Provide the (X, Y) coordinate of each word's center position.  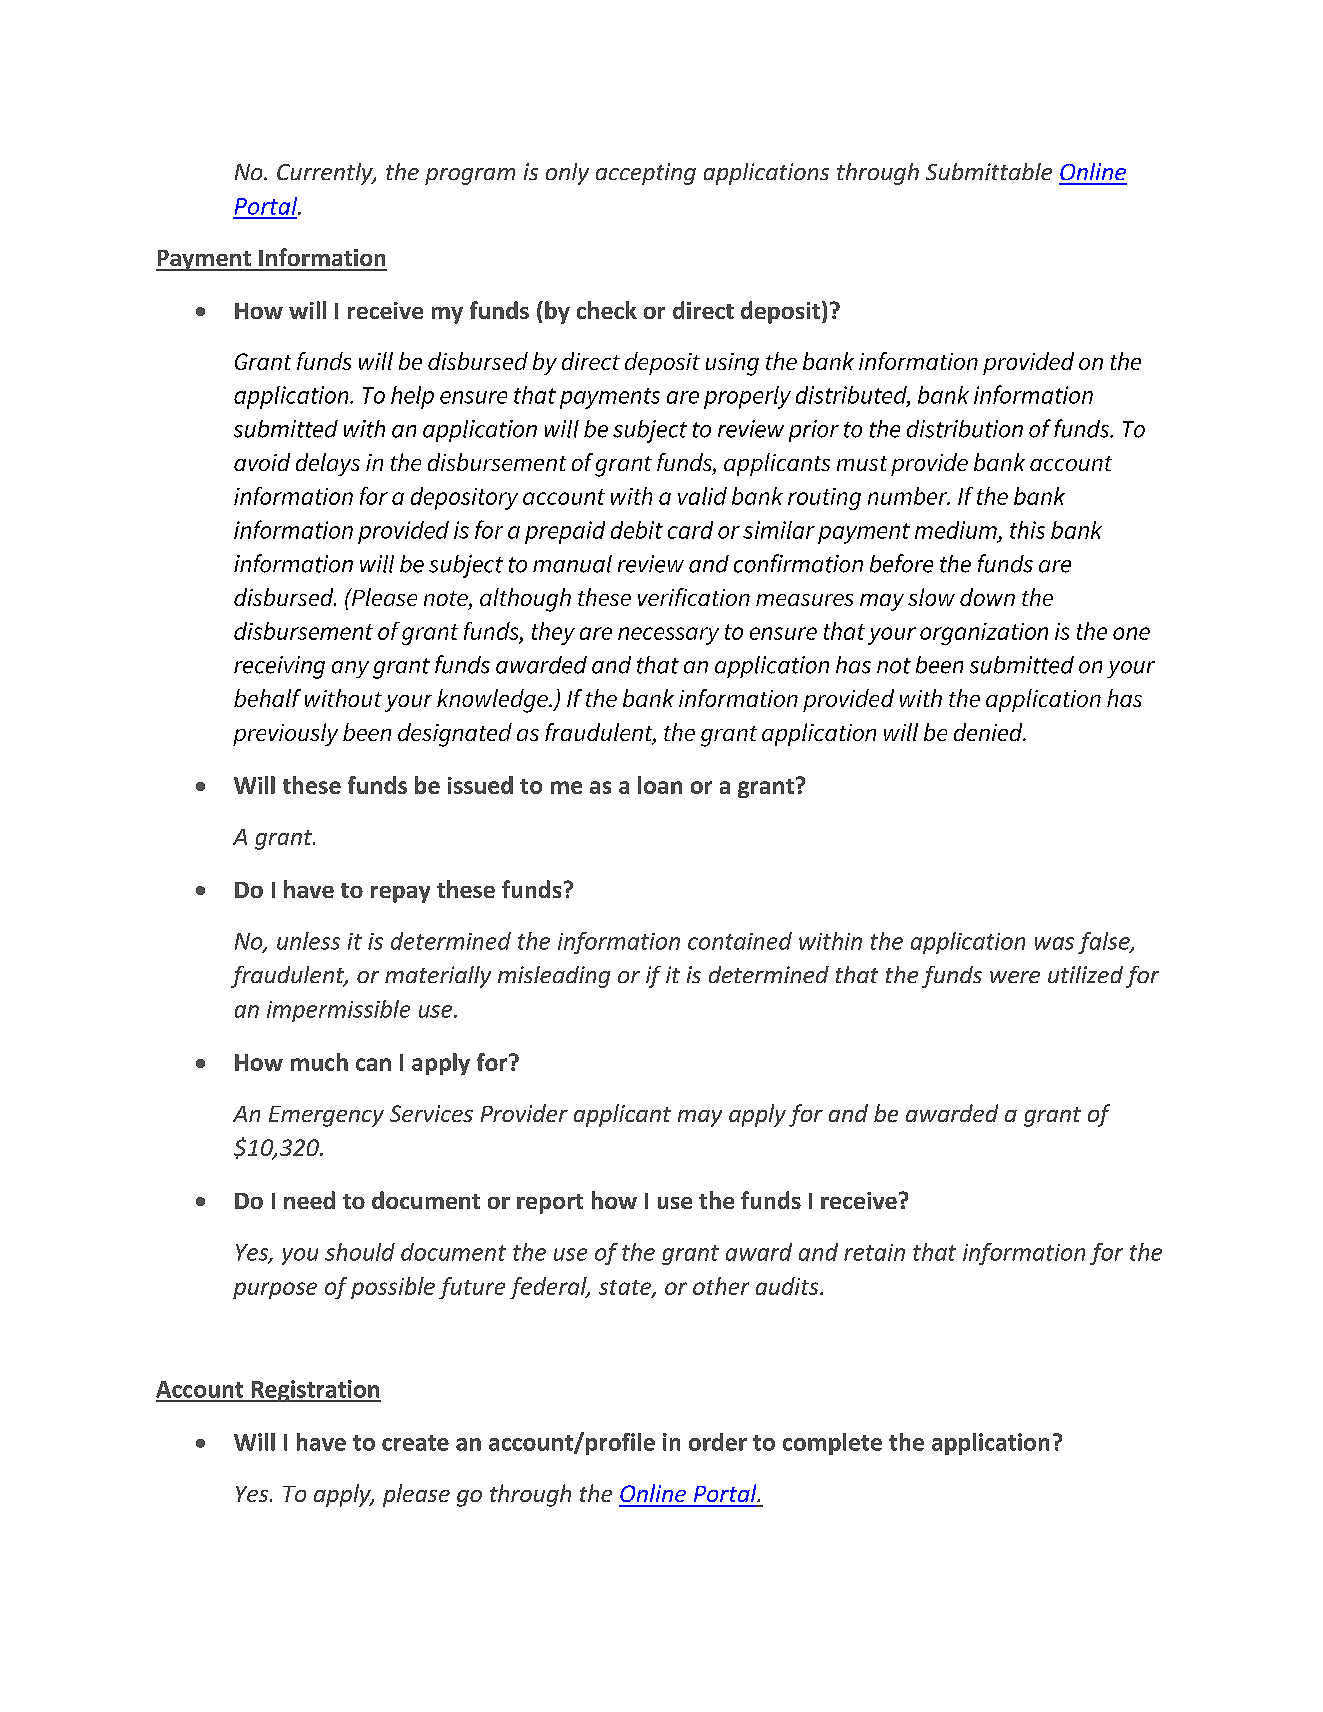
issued (480, 785)
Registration (315, 1391)
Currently (326, 174)
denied (989, 732)
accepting (646, 174)
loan (660, 785)
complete (832, 1444)
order (718, 1442)
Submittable (989, 171)
